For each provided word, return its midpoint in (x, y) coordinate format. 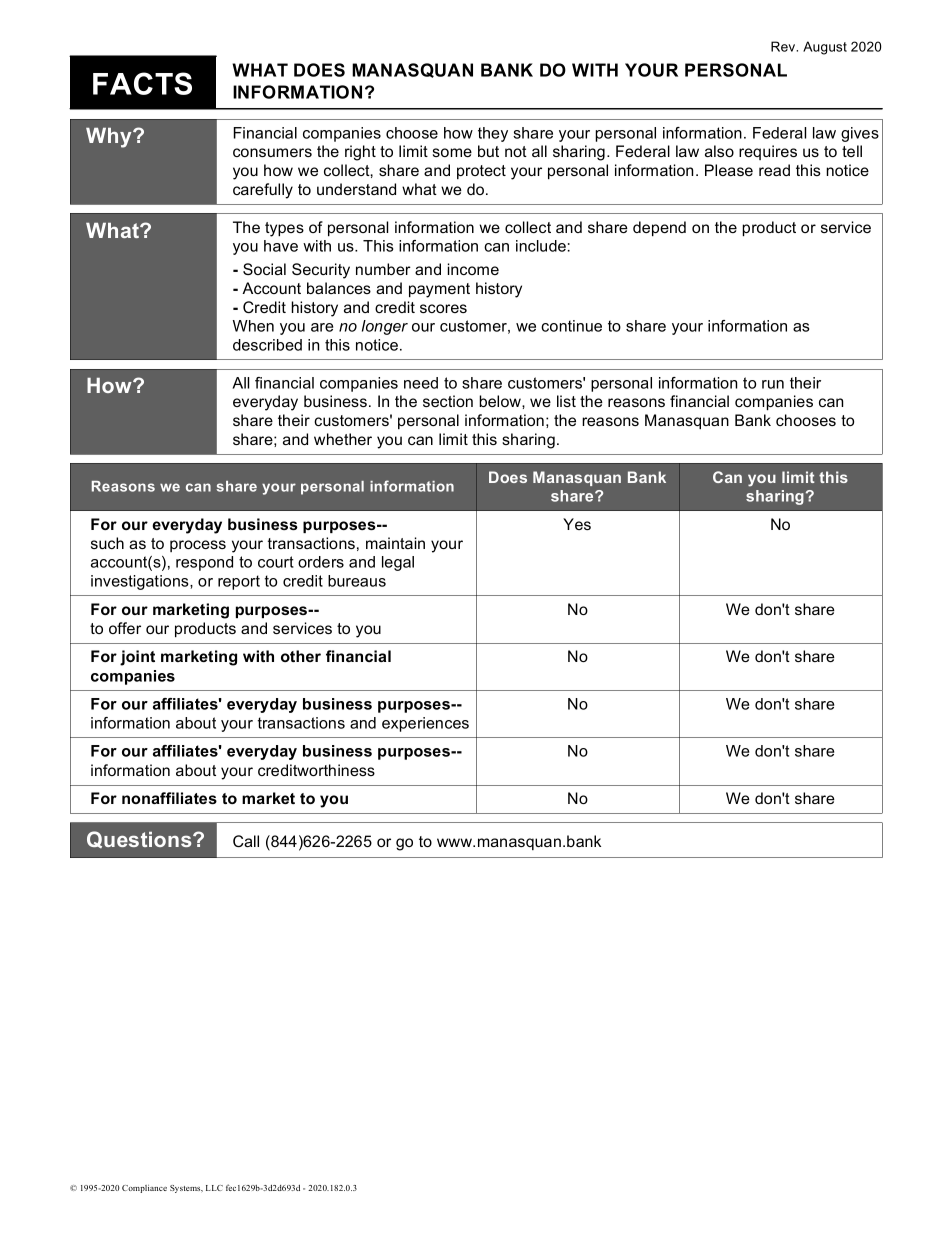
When (253, 326)
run (773, 384)
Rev (784, 46)
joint (137, 658)
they (493, 134)
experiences (425, 724)
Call (246, 841)
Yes (577, 524)
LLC (214, 1188)
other (301, 656)
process (198, 546)
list (566, 401)
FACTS (142, 83)
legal (398, 563)
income (473, 269)
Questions (140, 839)
